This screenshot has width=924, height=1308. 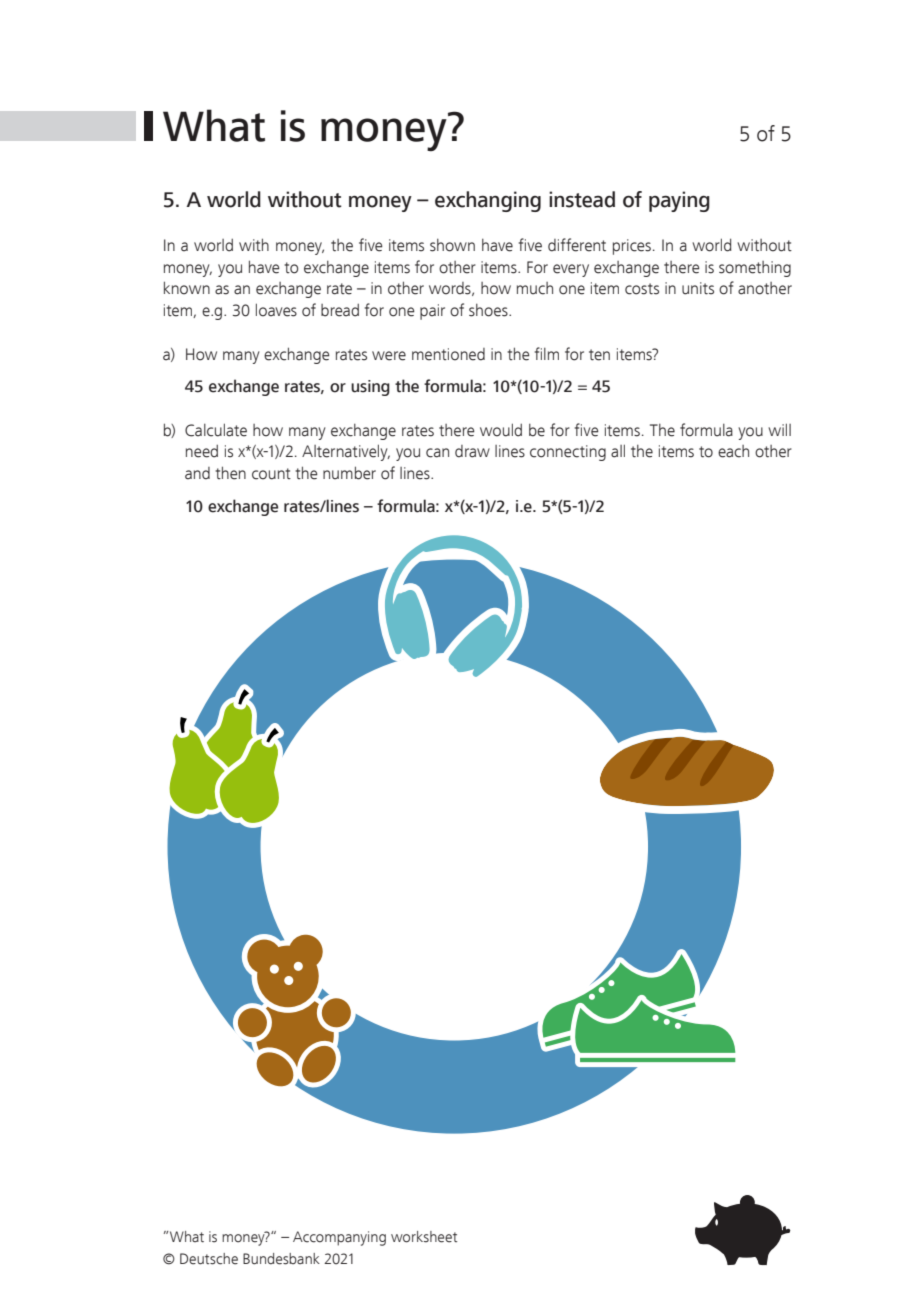 What do you see at coordinates (679, 201) in the screenshot?
I see `paying` at bounding box center [679, 201].
